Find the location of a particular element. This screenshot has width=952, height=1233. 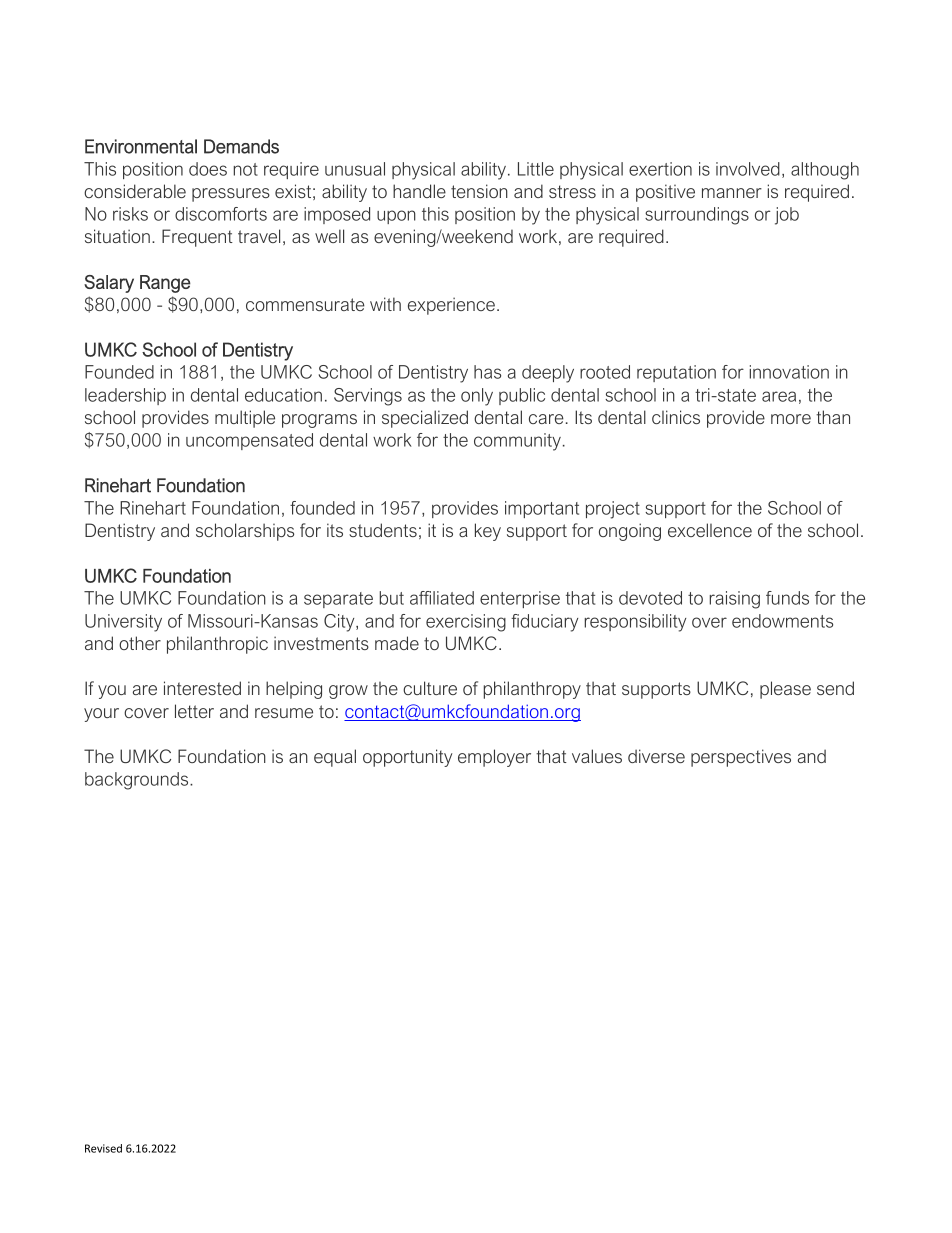

does is located at coordinates (208, 169).
